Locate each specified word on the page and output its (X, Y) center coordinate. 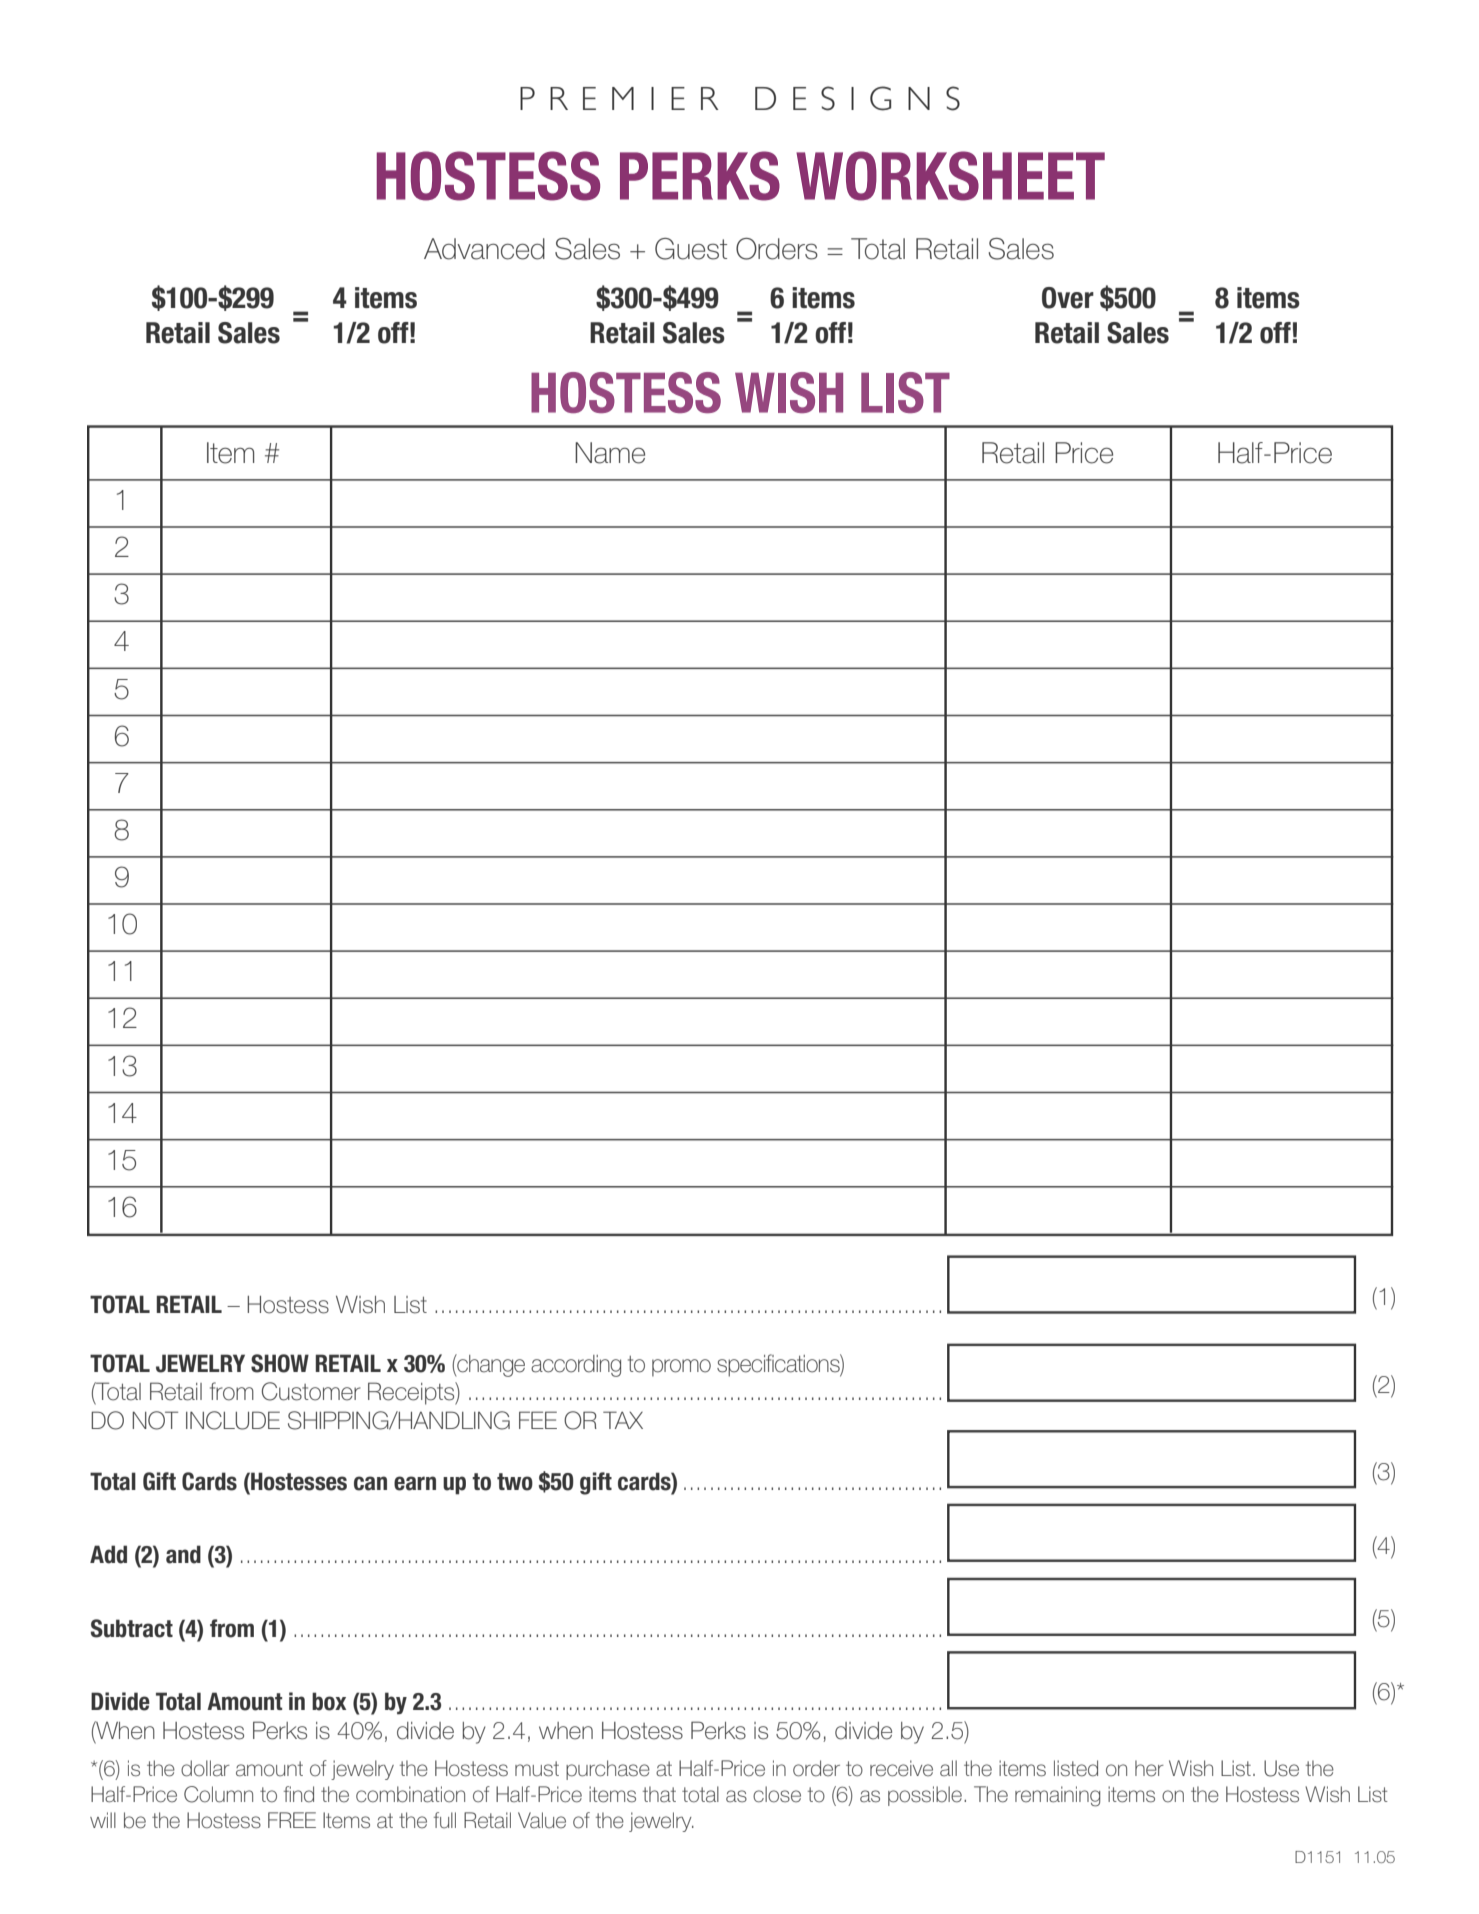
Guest (691, 249)
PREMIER (619, 98)
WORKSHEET (950, 176)
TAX (623, 1420)
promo (681, 1368)
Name (610, 453)
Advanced (484, 249)
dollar (205, 1768)
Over (1068, 298)
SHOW (280, 1363)
